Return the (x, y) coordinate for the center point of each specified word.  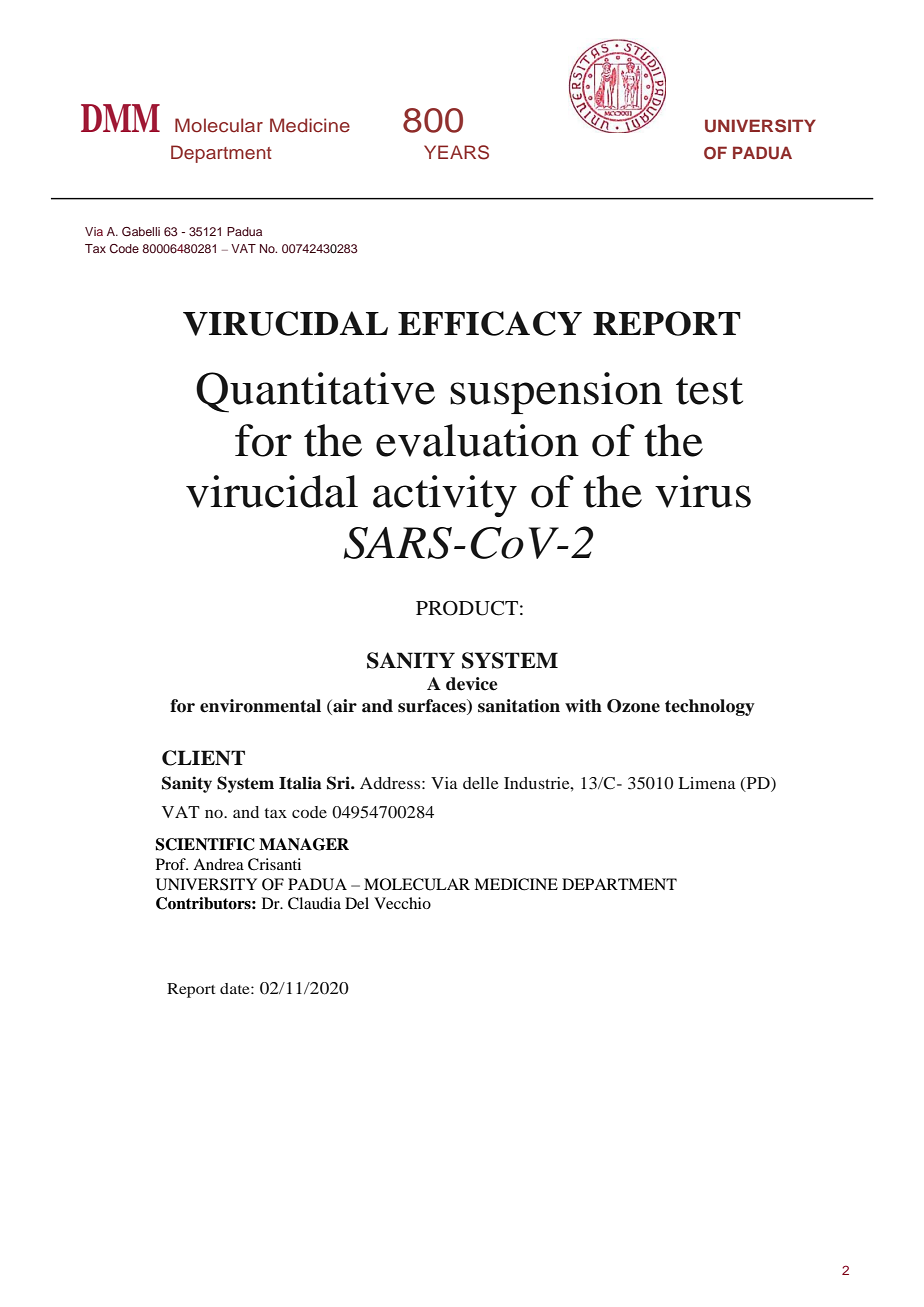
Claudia (314, 903)
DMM (120, 118)
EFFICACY (490, 323)
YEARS (456, 152)
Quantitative (315, 392)
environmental (260, 706)
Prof (172, 864)
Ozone (633, 706)
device (472, 684)
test (709, 391)
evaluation (477, 440)
